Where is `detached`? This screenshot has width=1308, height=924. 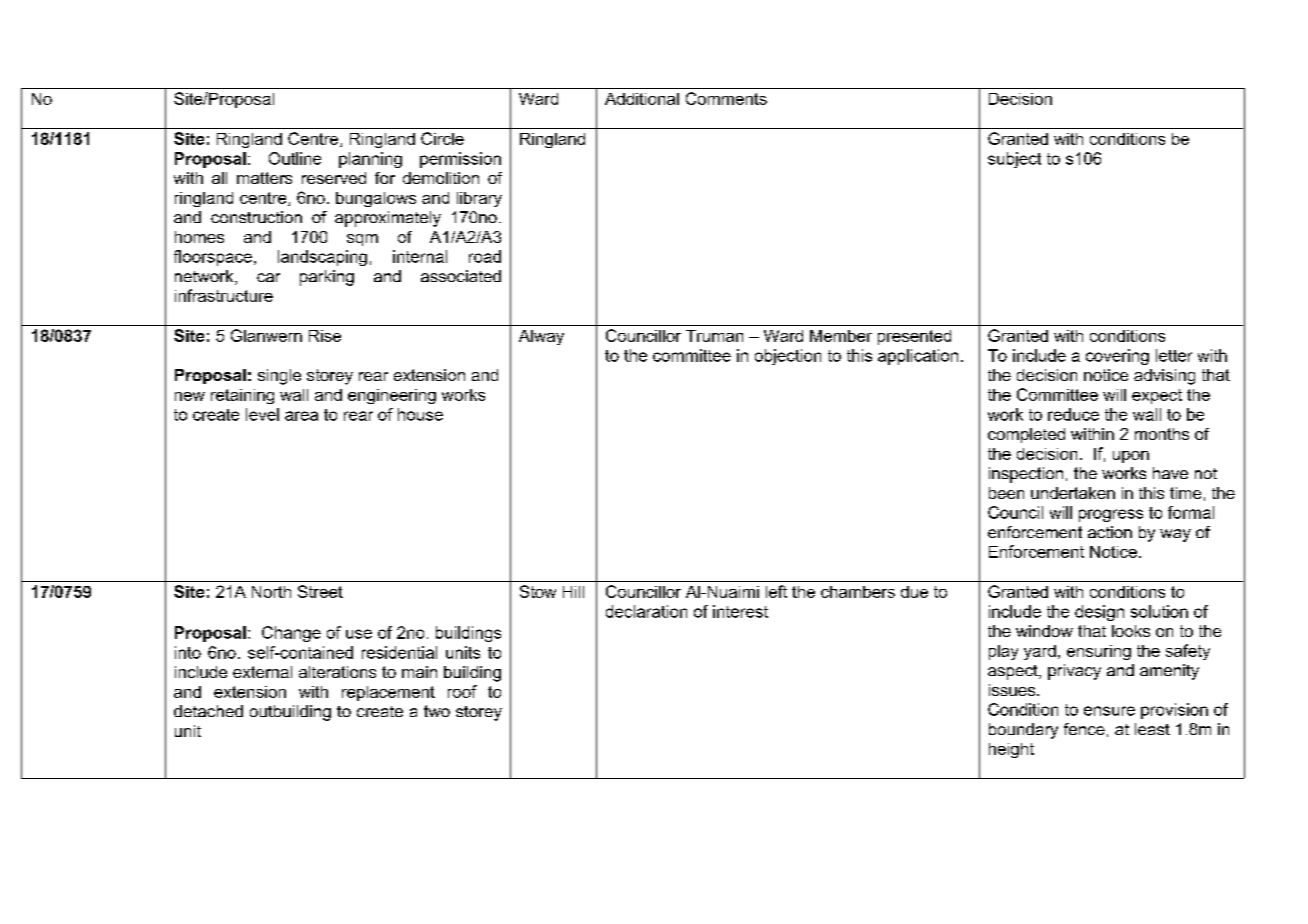
detached is located at coordinates (208, 711).
